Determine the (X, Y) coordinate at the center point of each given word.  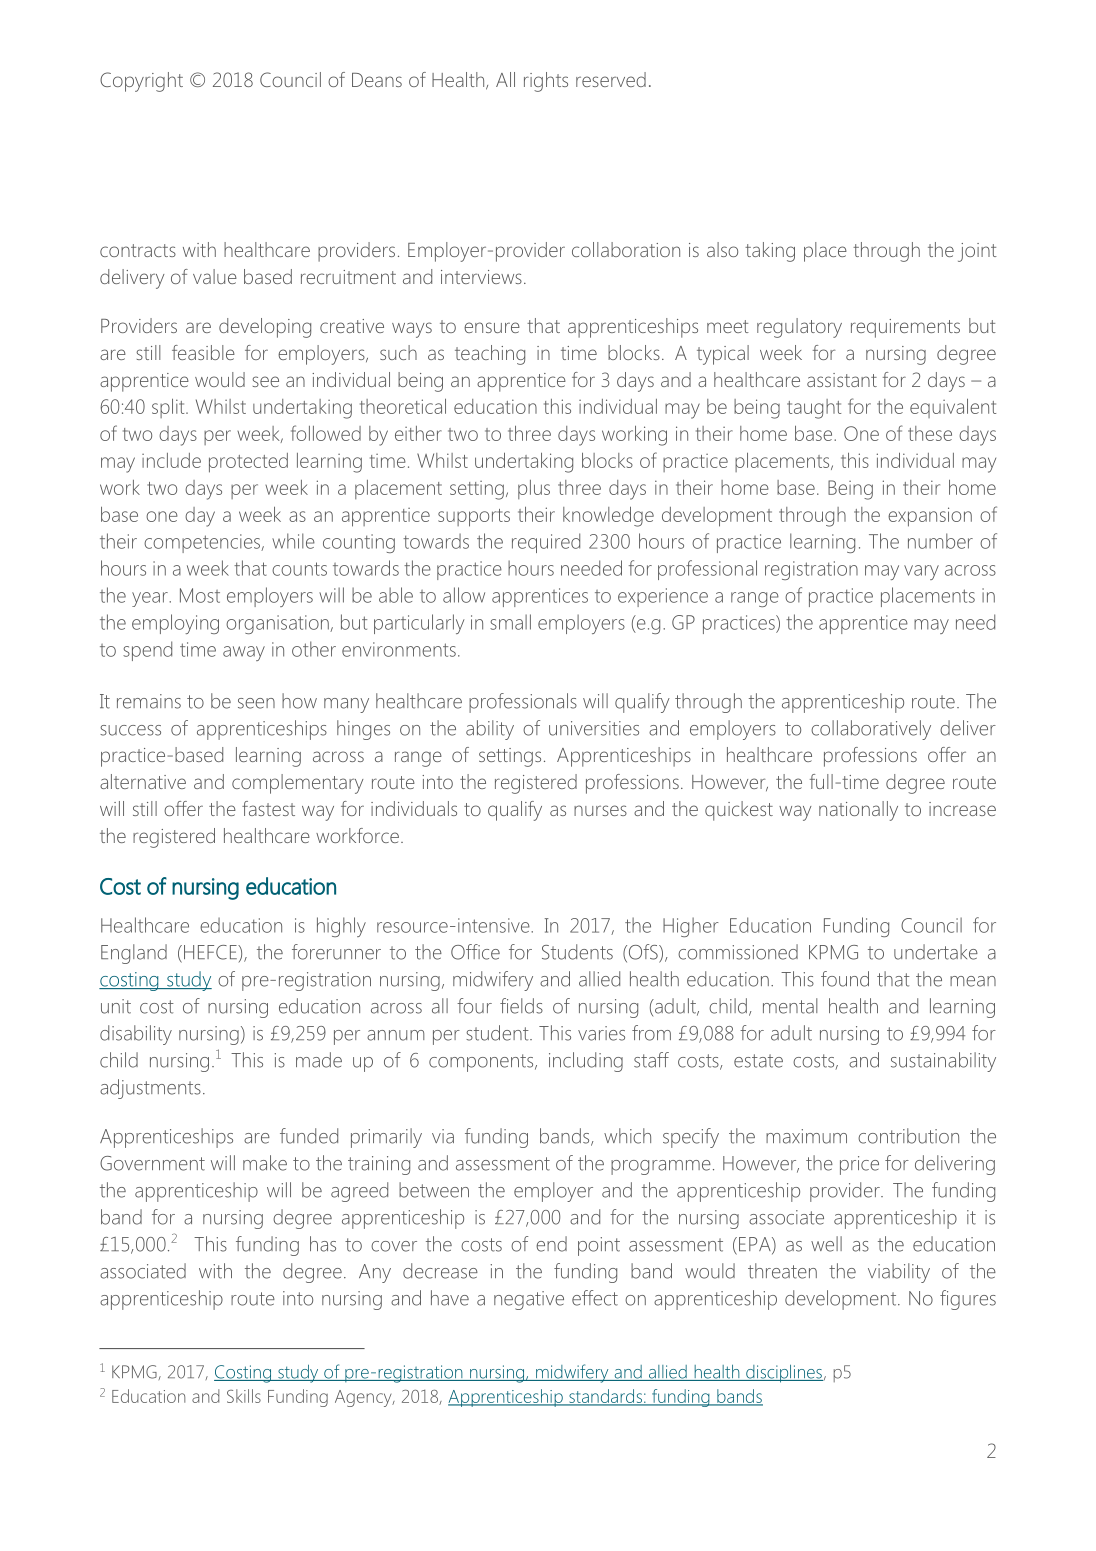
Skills (244, 1396)
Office (475, 952)
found (845, 979)
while (293, 541)
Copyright (141, 82)
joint (977, 252)
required (546, 543)
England (134, 954)
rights (546, 82)
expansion (930, 517)
